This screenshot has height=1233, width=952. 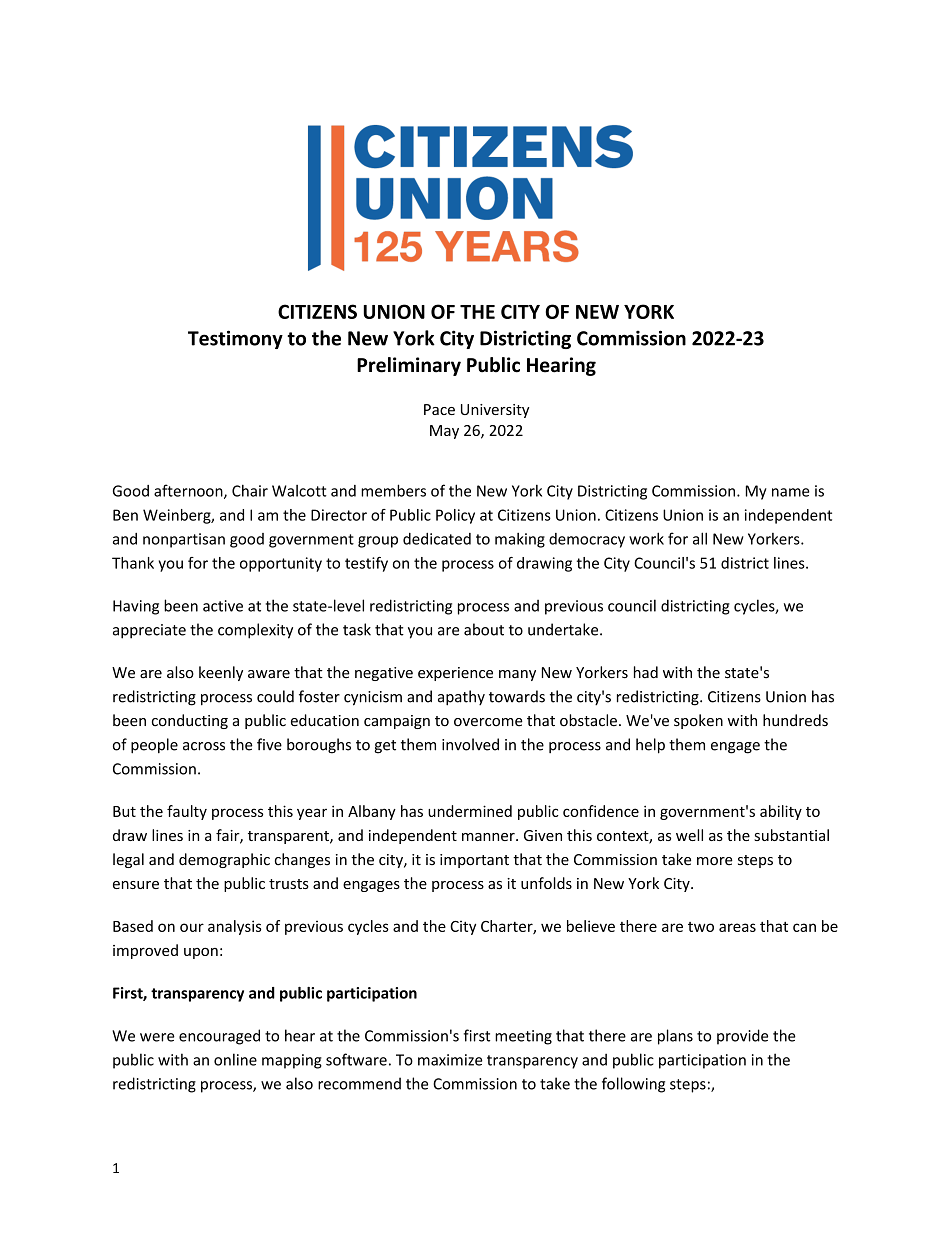 I want to click on Testimony, so click(x=235, y=339).
